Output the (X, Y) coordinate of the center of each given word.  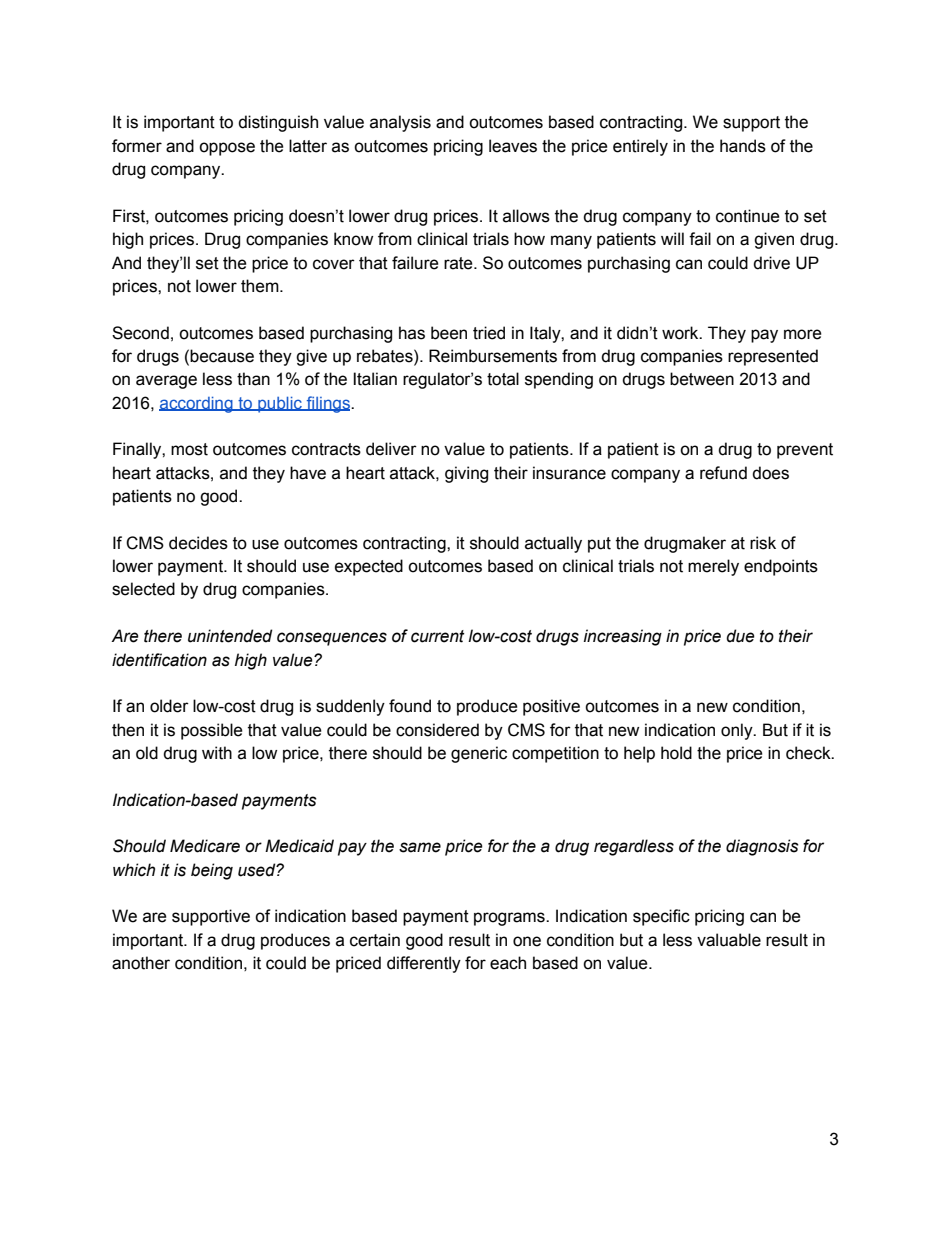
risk (763, 543)
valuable (729, 940)
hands (743, 146)
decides (198, 543)
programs (510, 919)
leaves (513, 146)
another (141, 963)
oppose (227, 149)
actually (553, 544)
